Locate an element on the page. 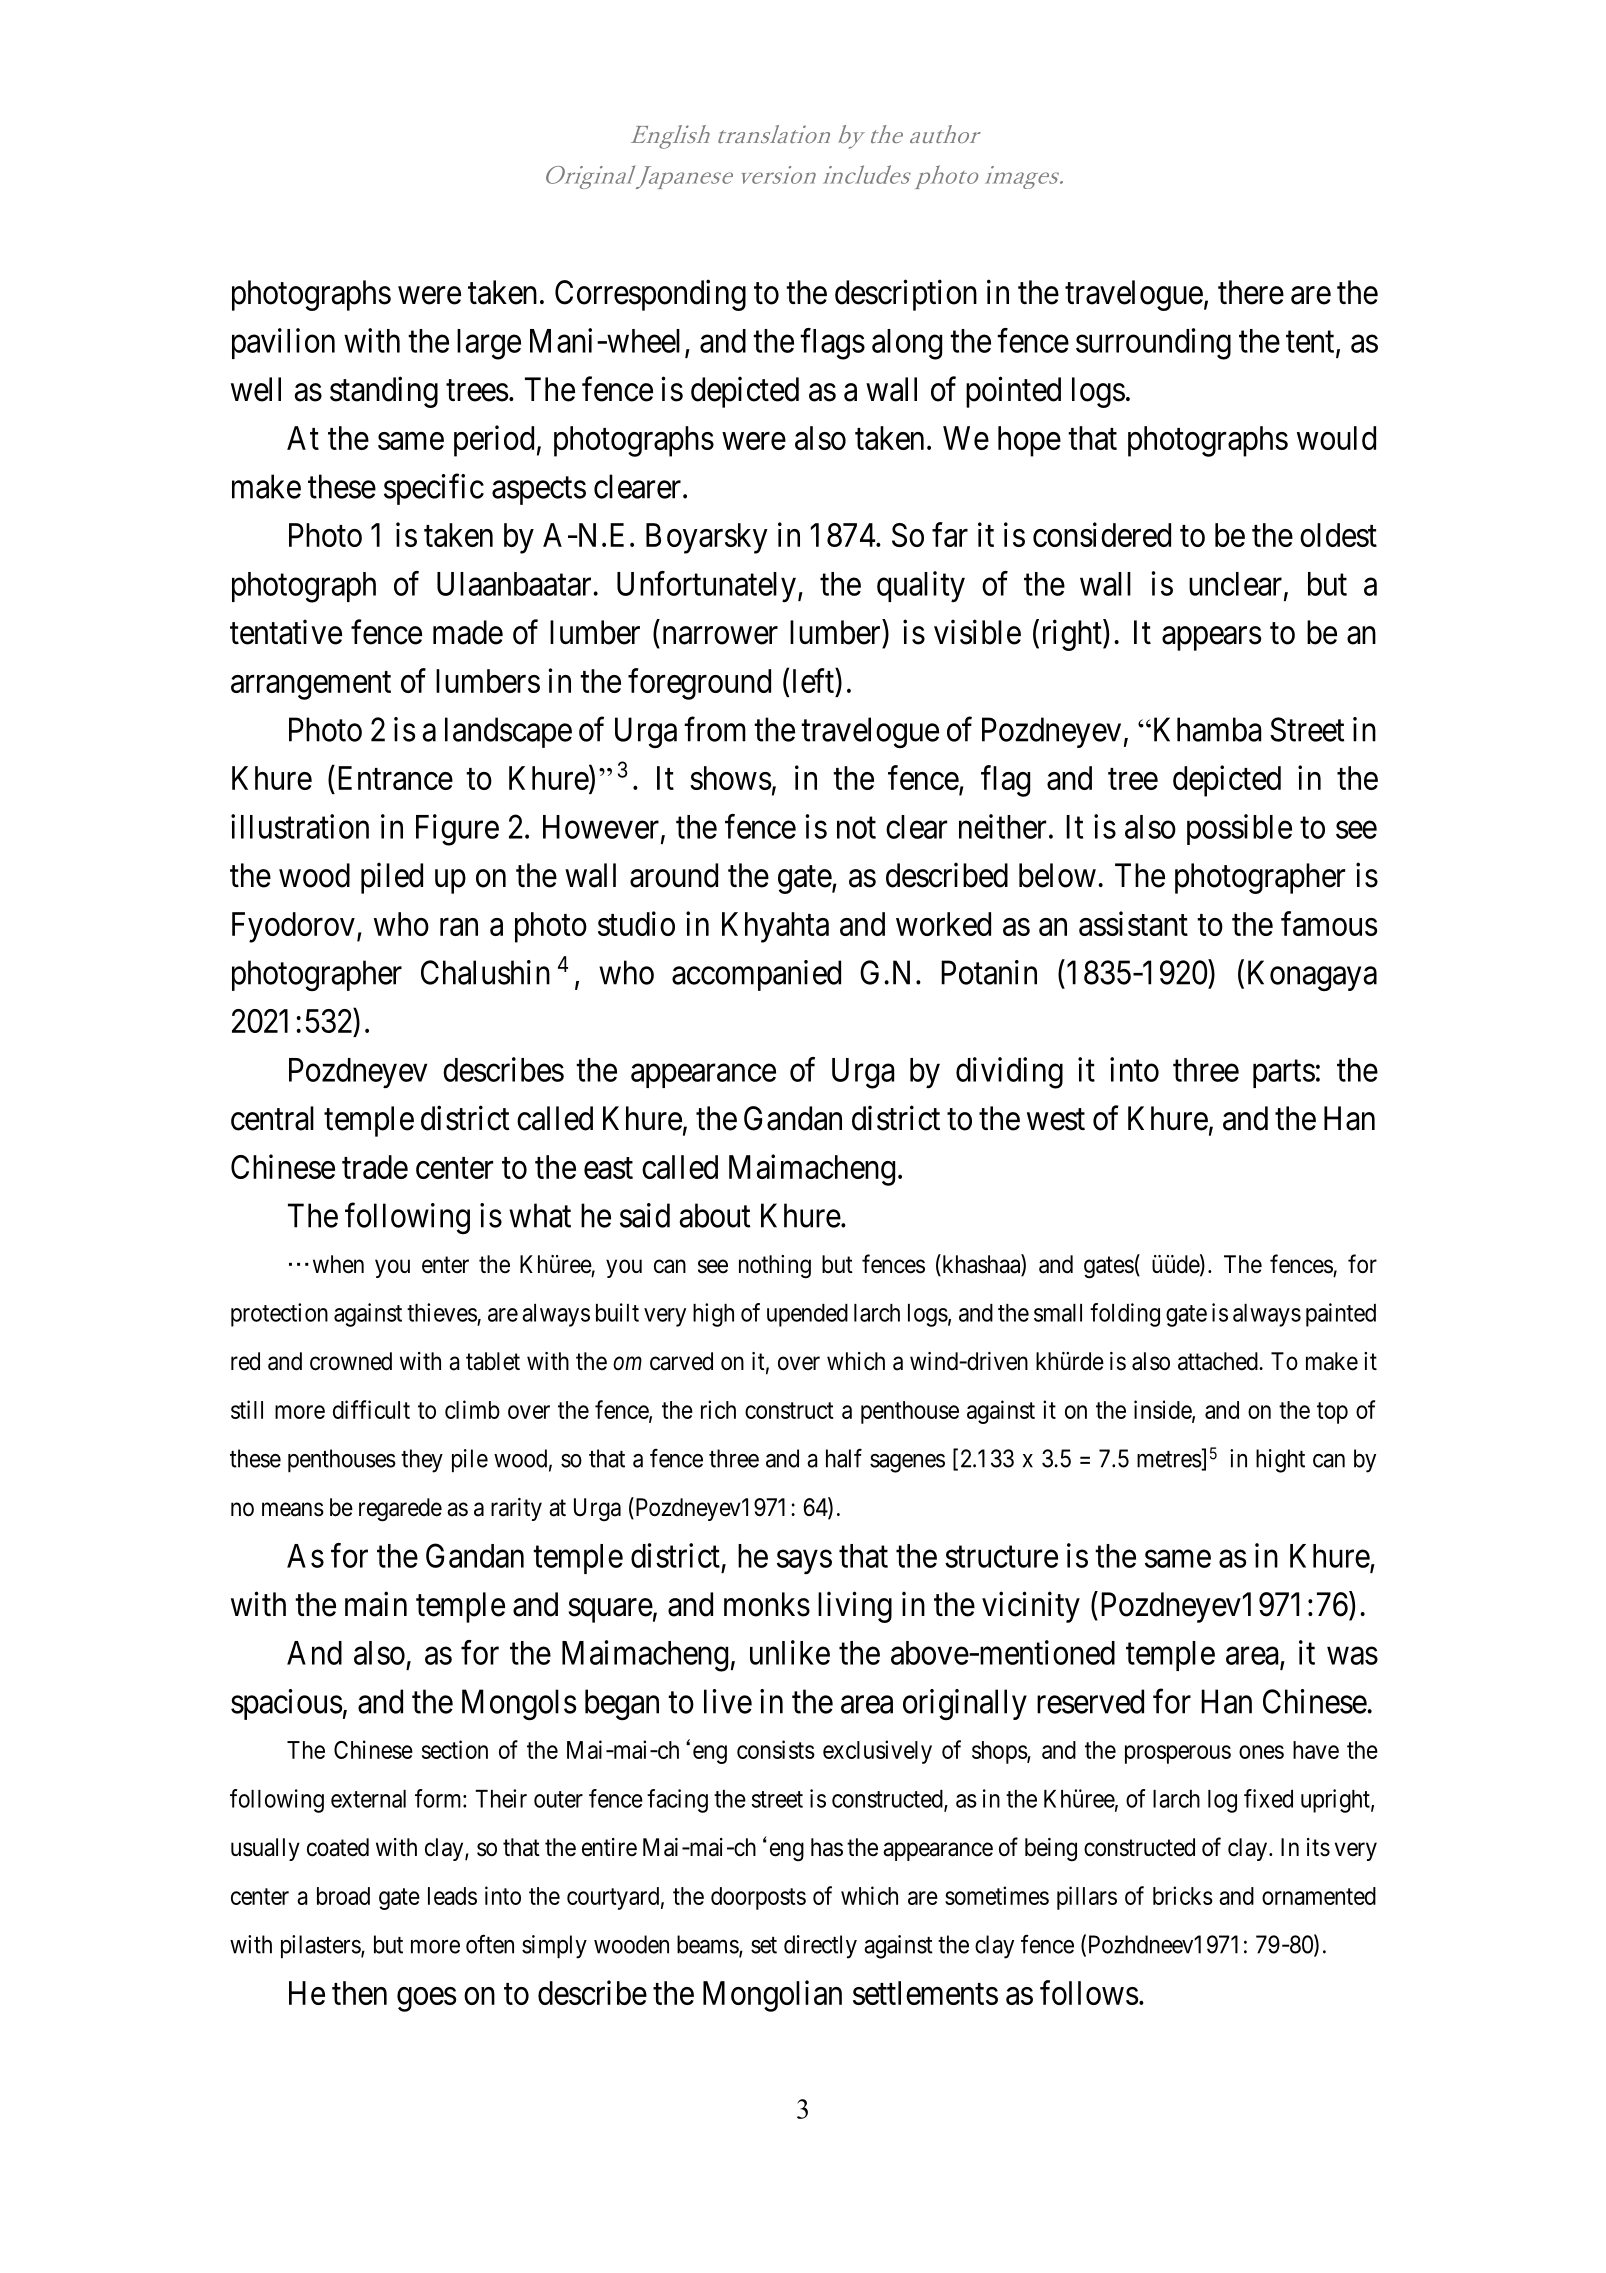  directly is located at coordinates (820, 1947).
